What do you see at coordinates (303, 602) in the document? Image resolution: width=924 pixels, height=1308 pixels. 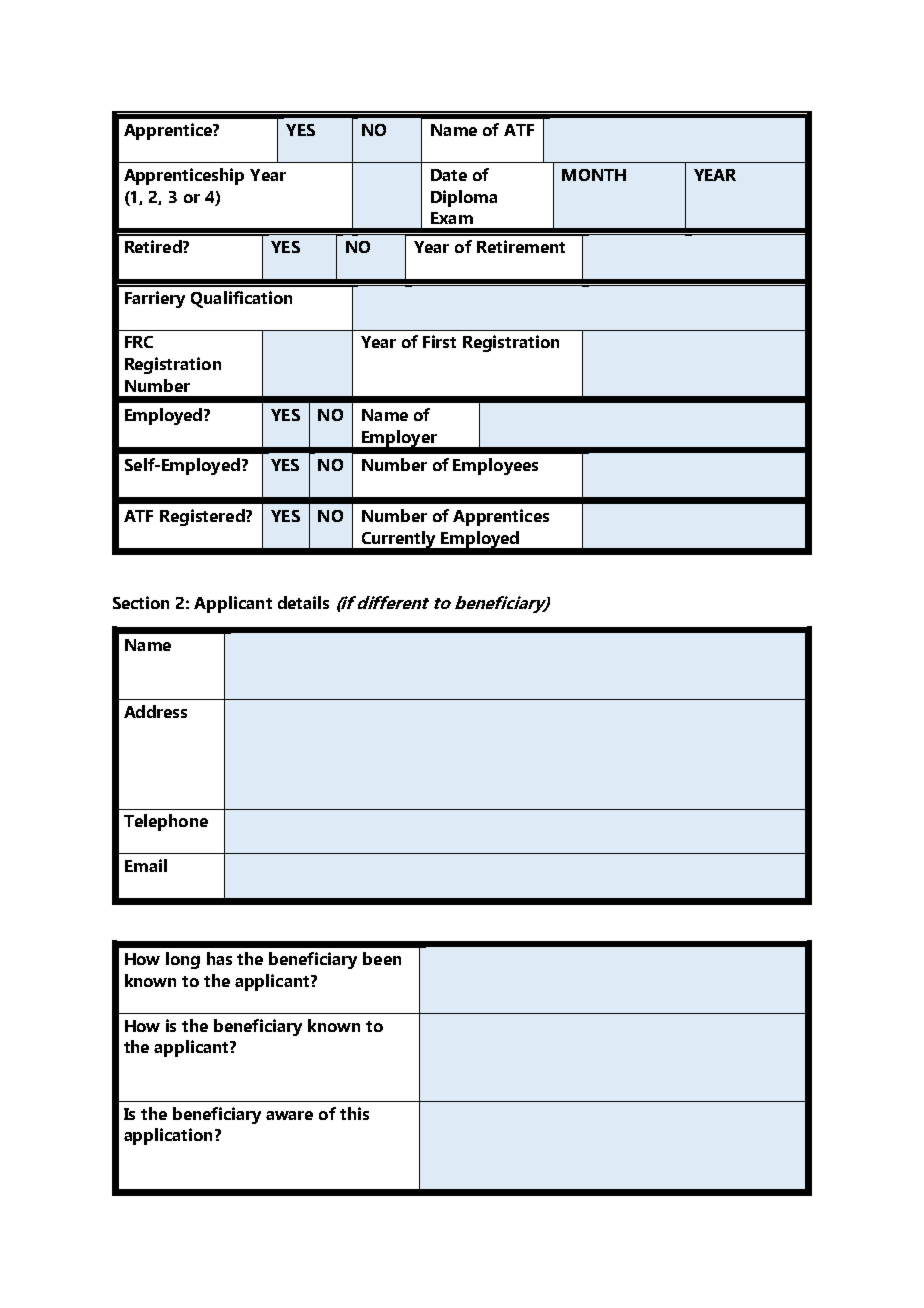 I see `details` at bounding box center [303, 602].
